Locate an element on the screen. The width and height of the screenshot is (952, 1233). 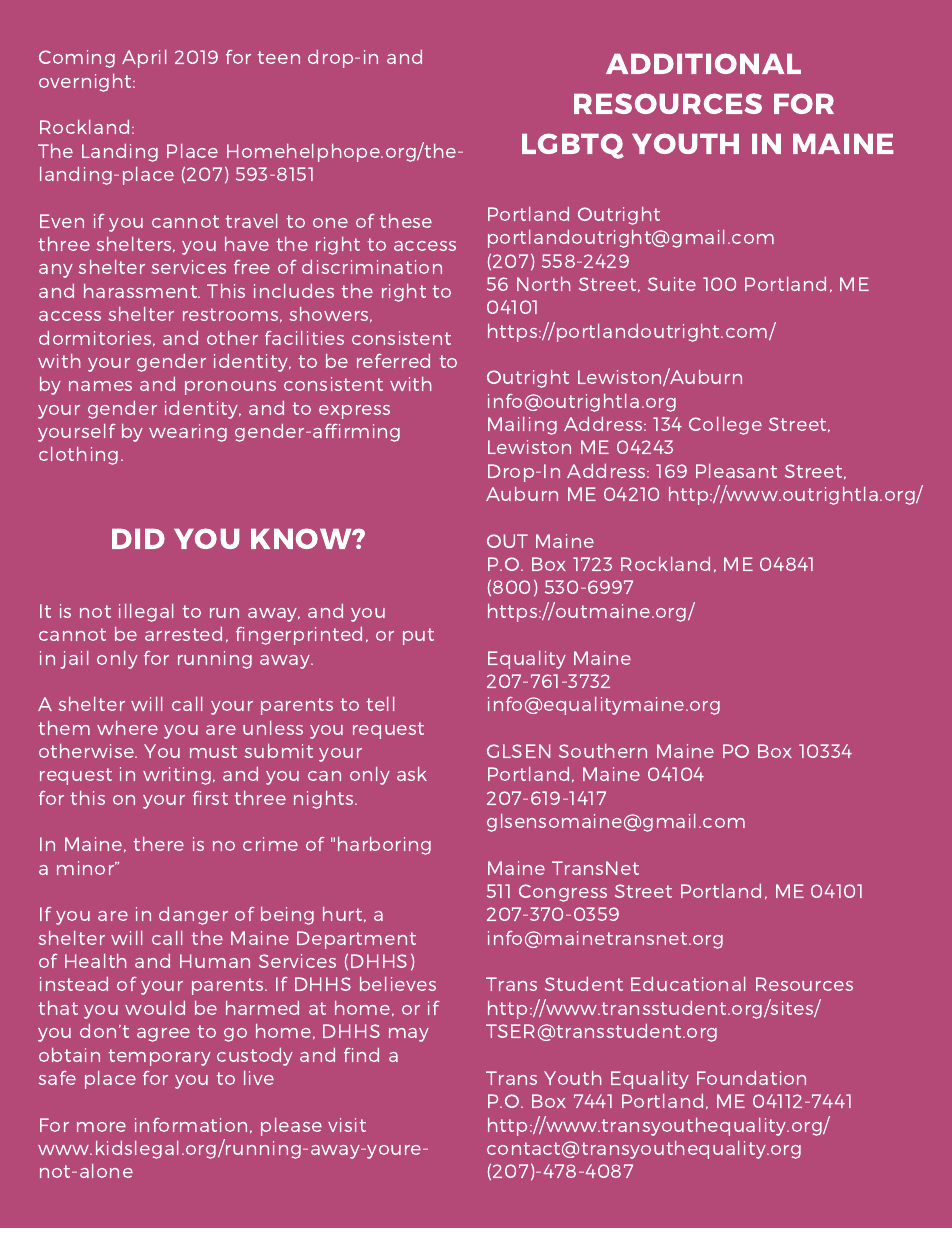
find is located at coordinates (361, 1055).
